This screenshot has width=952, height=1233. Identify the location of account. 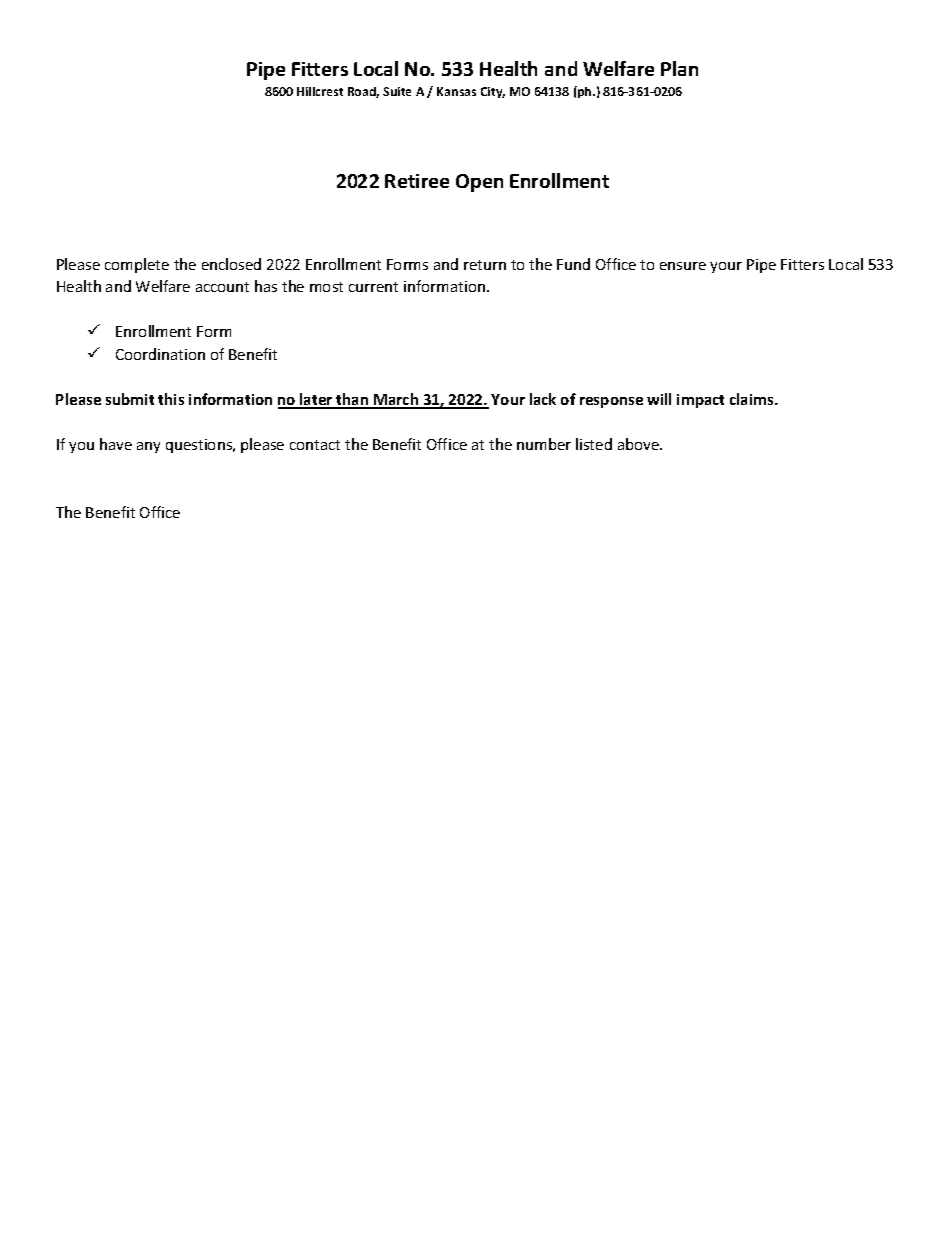
(222, 287).
